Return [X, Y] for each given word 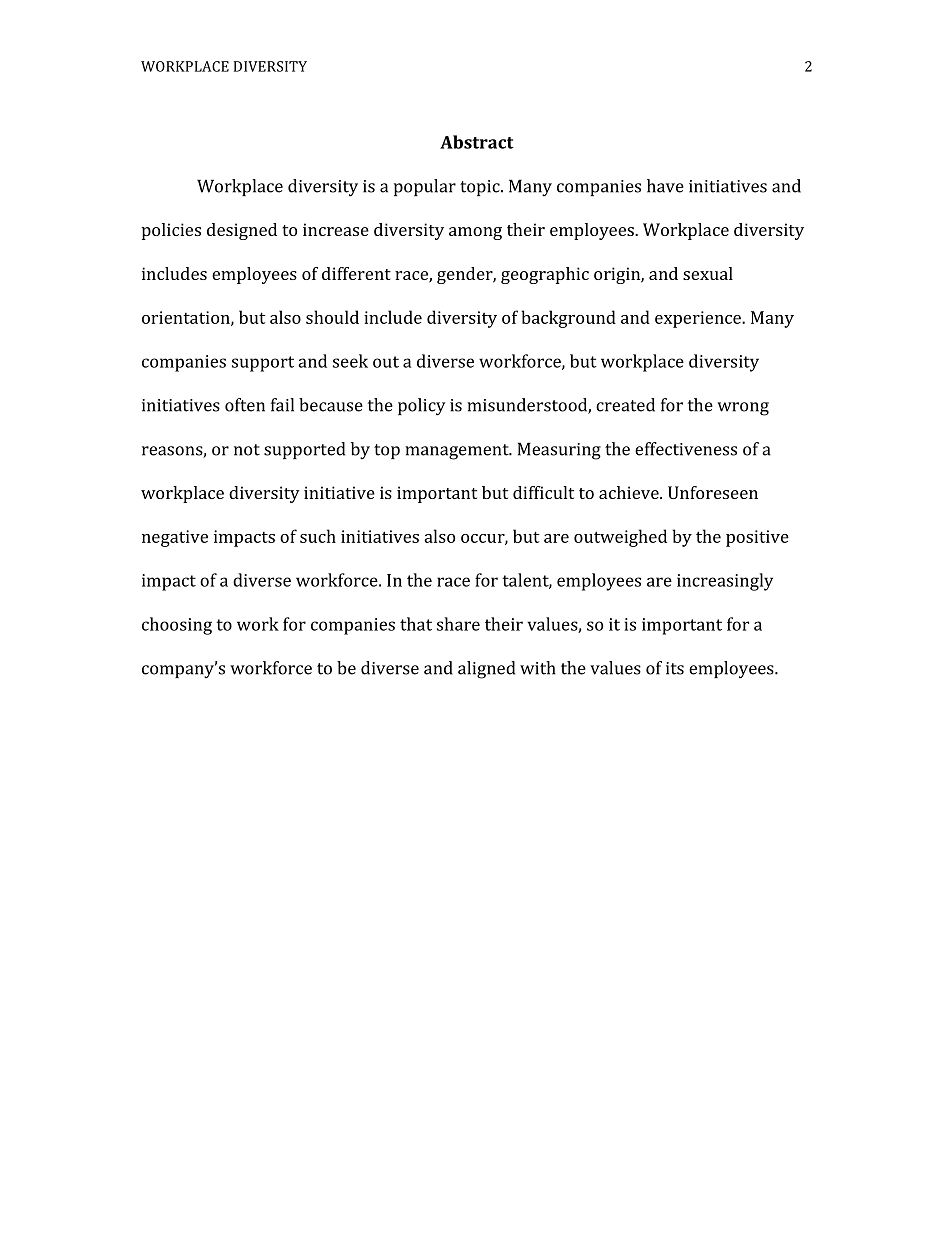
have [665, 186]
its [675, 668]
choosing [177, 626]
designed [242, 231]
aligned [486, 670]
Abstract [477, 142]
